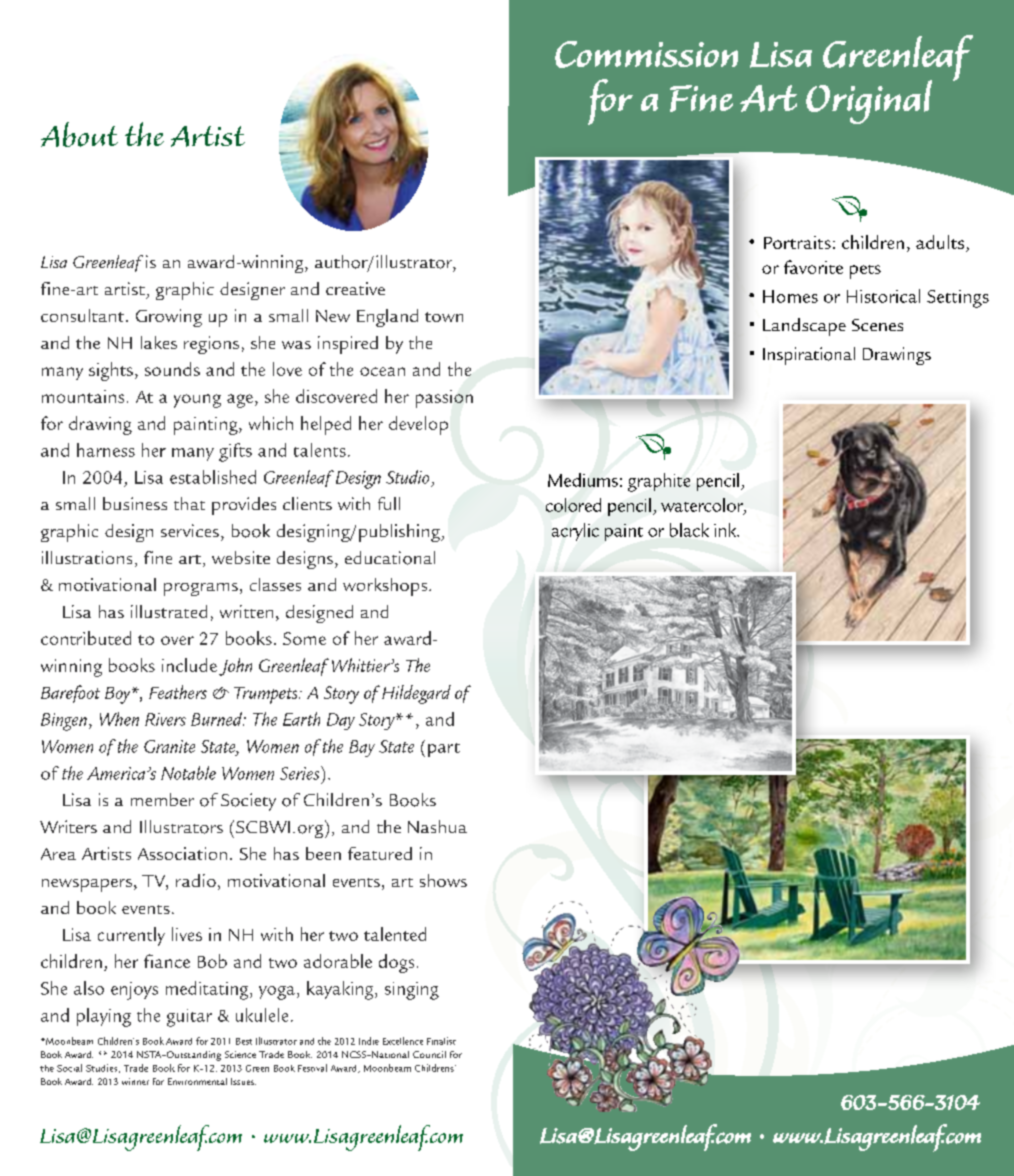  Describe the element at coordinates (583, 480) in the screenshot. I see `Mediums` at that location.
